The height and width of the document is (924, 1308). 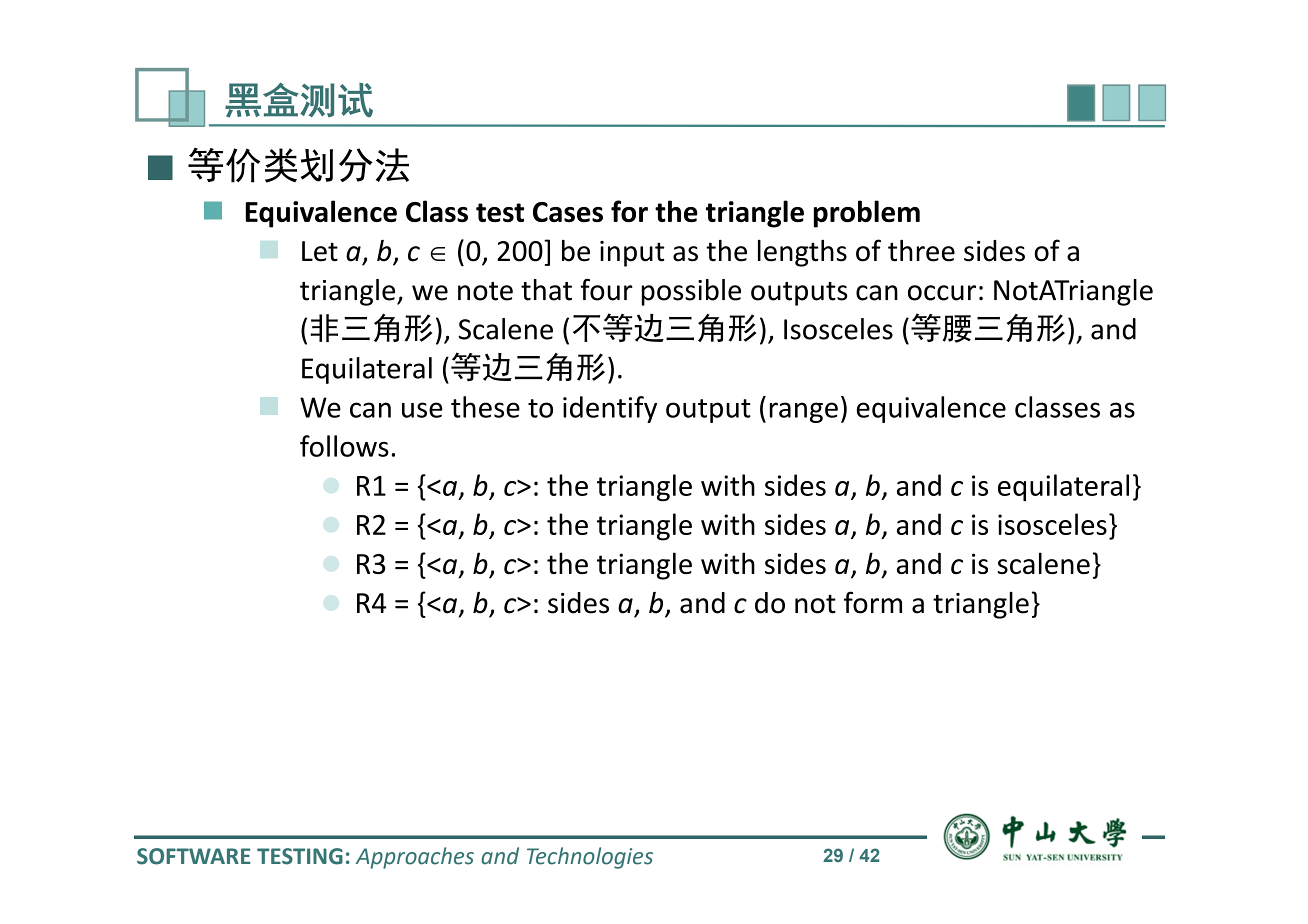 I want to click on identify, so click(x=610, y=409).
